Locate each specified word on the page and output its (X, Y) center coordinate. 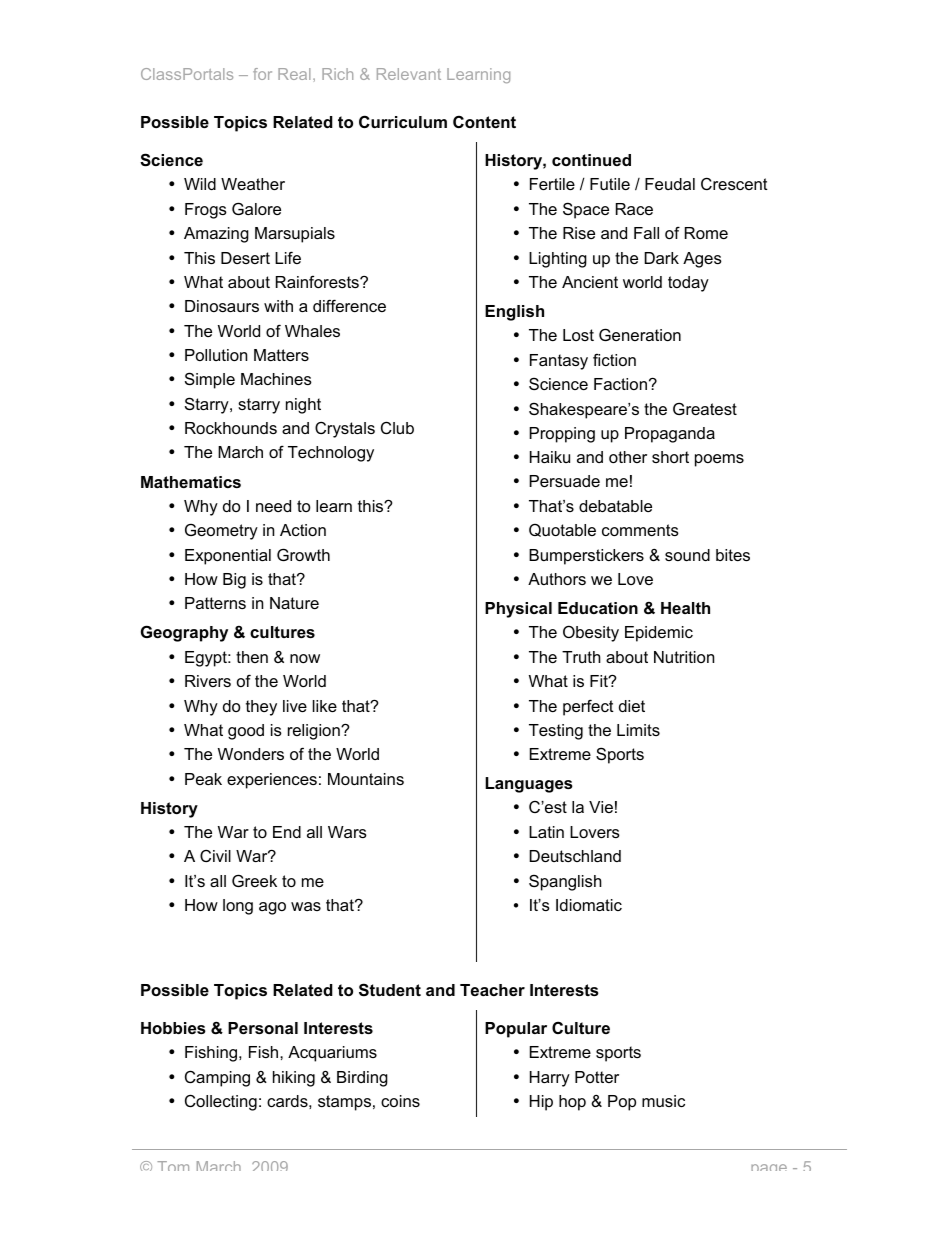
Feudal (670, 184)
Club (397, 427)
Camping (217, 1078)
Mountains (366, 779)
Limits (638, 730)
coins (400, 1101)
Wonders (251, 754)
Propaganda (670, 435)
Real (294, 74)
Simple (210, 380)
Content (484, 121)
